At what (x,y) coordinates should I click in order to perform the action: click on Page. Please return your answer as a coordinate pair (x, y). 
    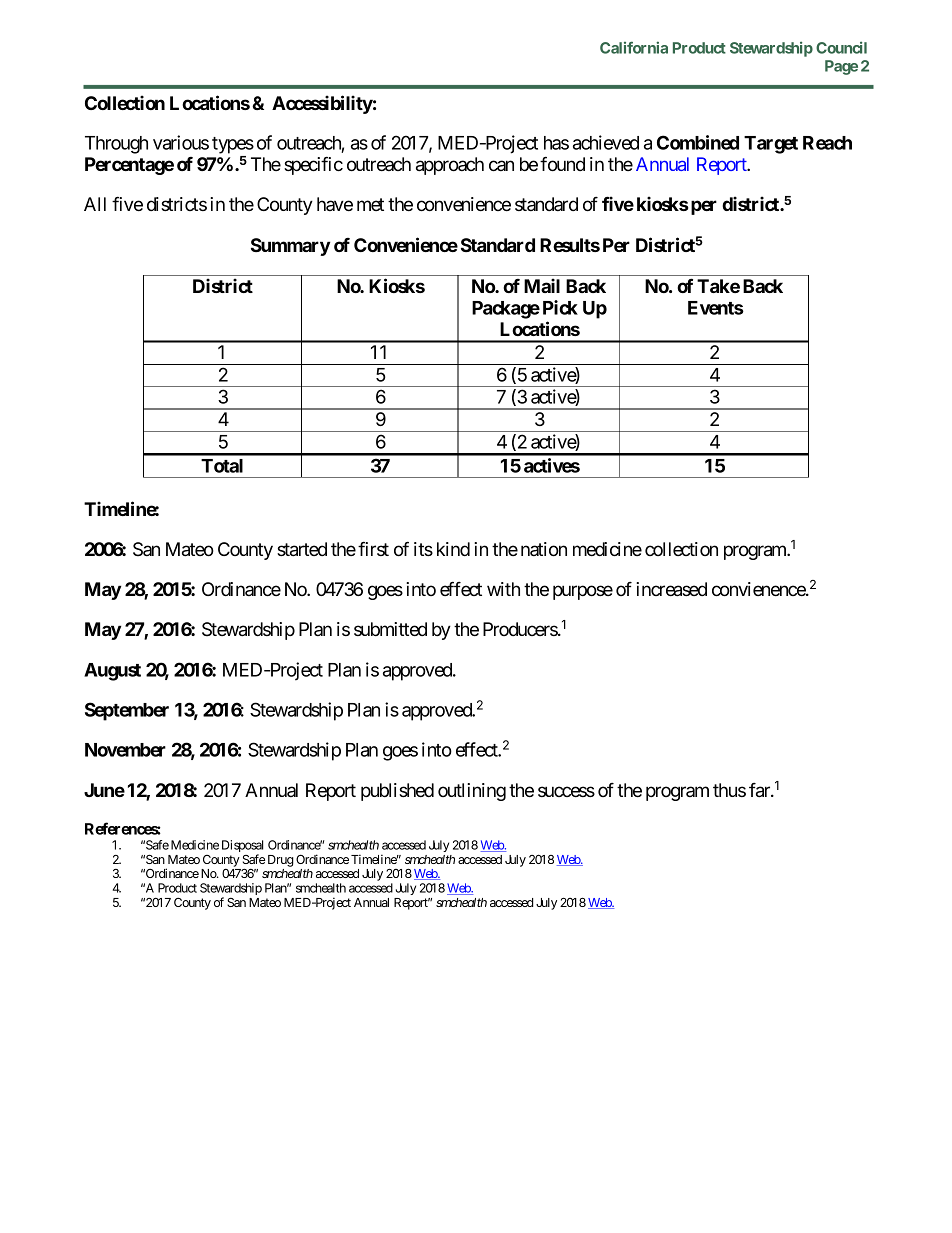
    Looking at the image, I should click on (841, 67).
